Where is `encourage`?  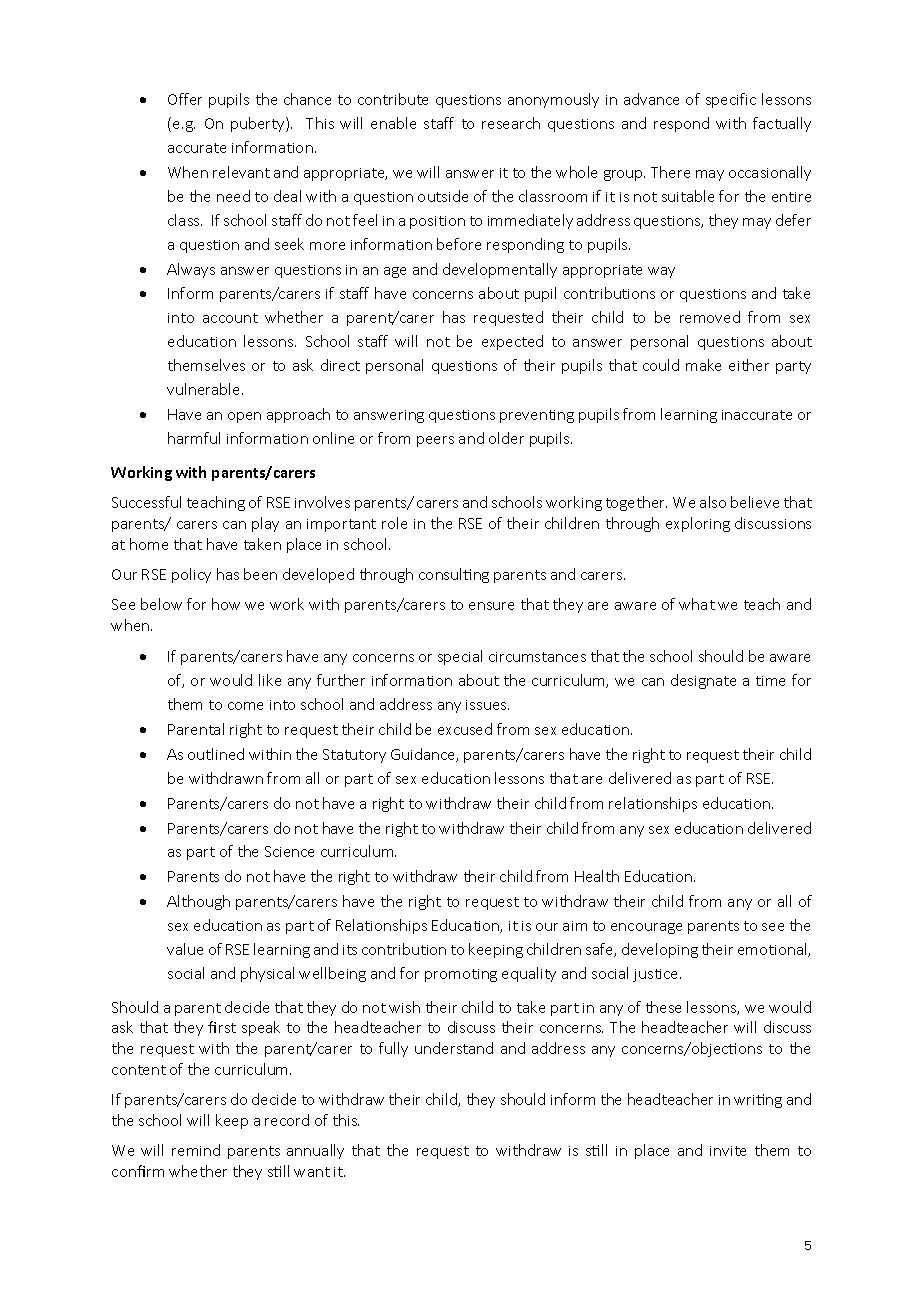
encourage is located at coordinates (646, 928).
